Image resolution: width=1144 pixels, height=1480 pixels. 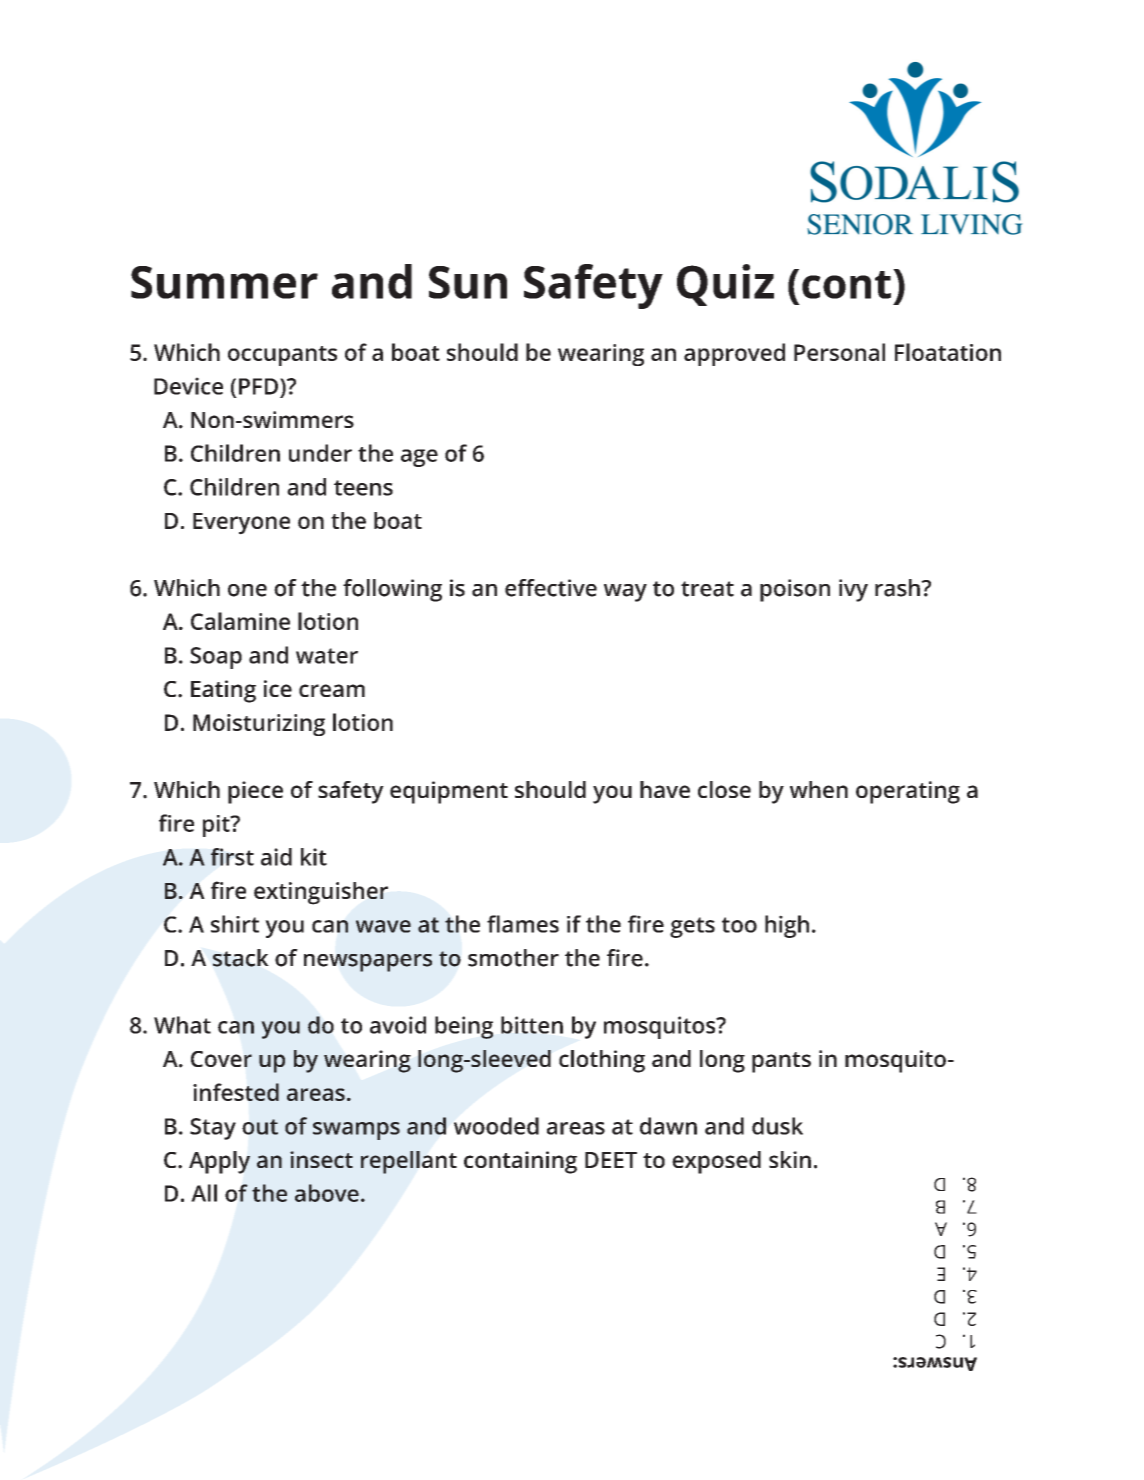 I want to click on Summer, so click(x=224, y=282).
